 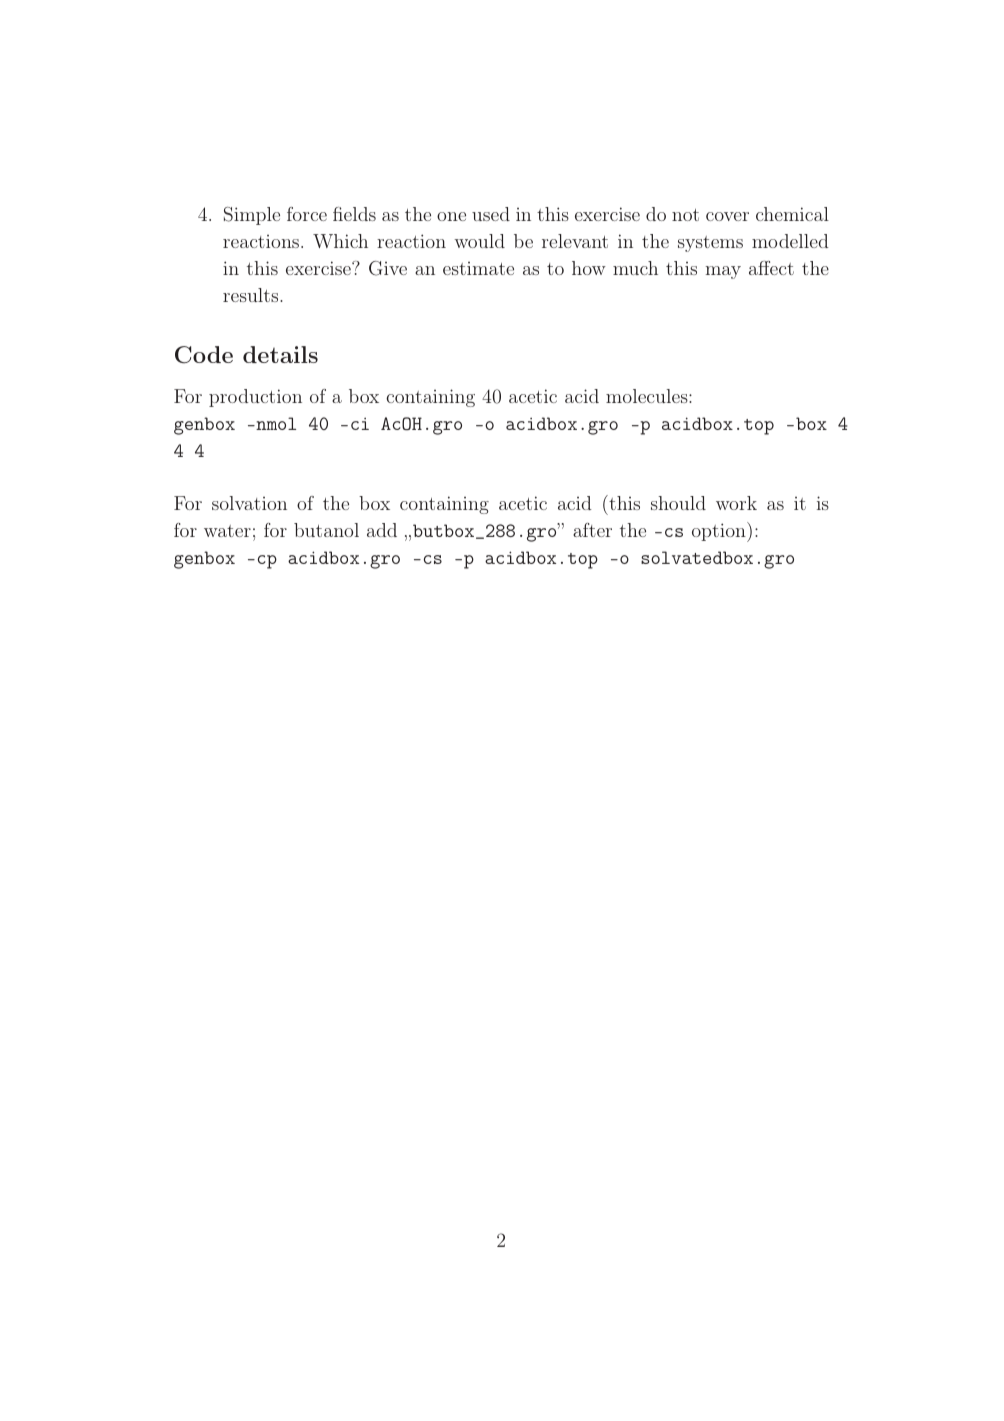 What do you see at coordinates (252, 216) in the image?
I see `Simple` at bounding box center [252, 216].
